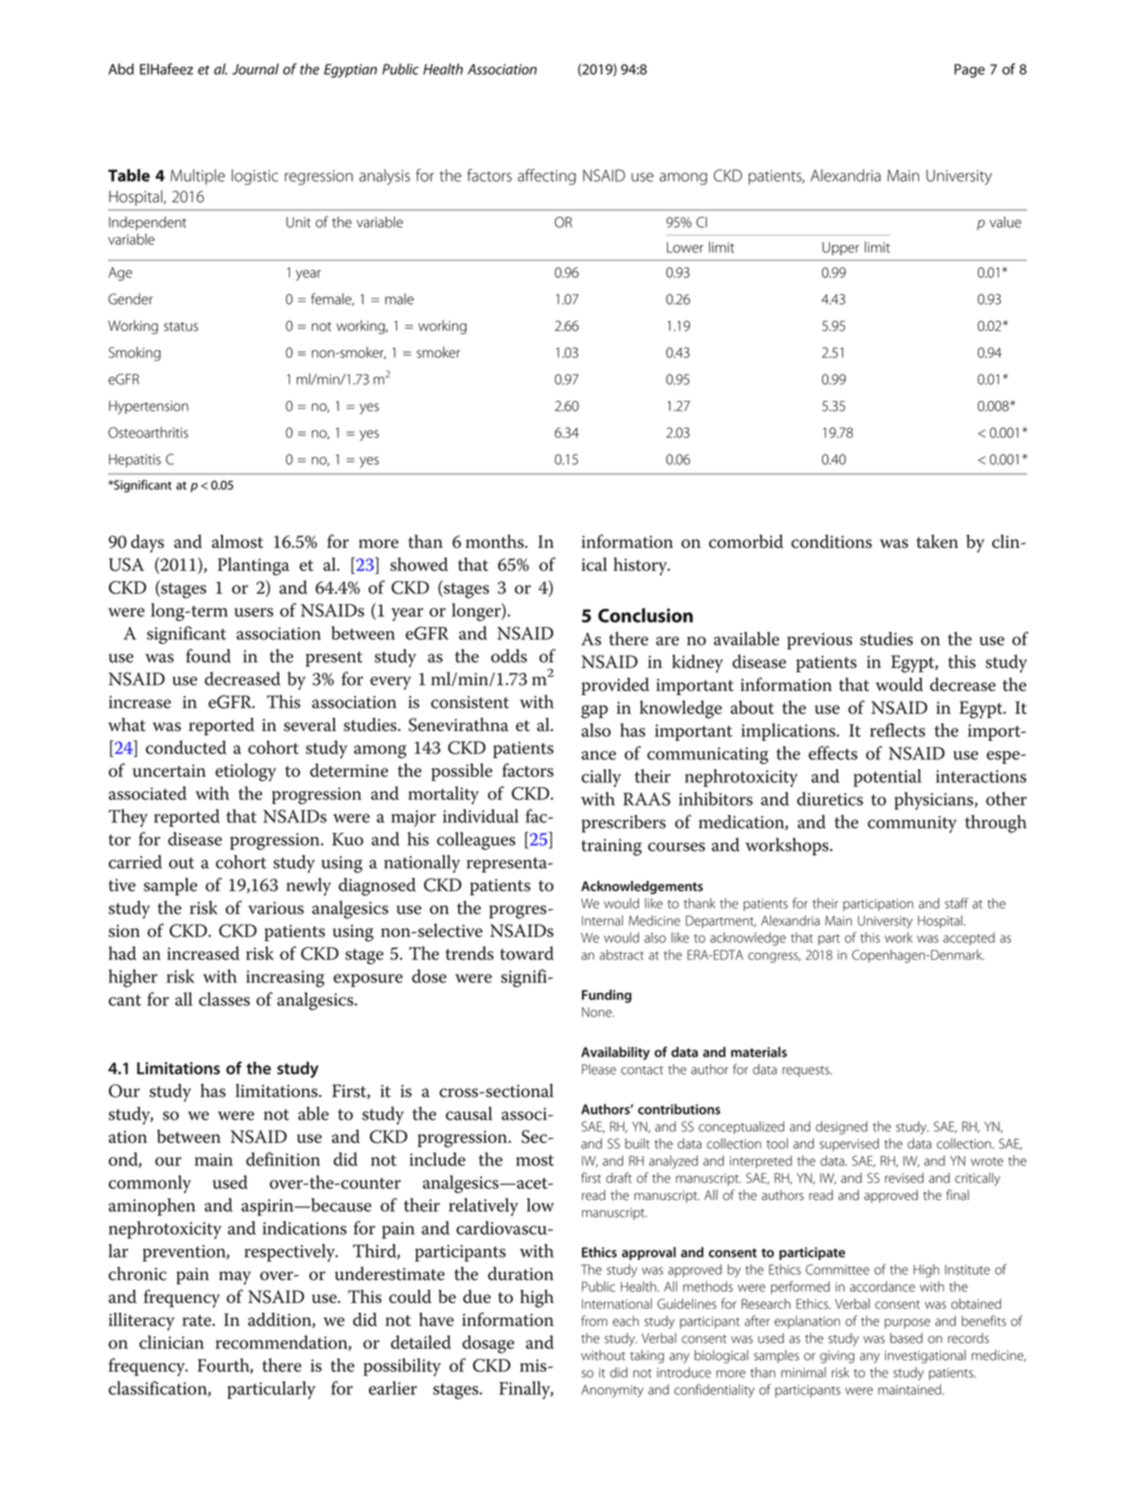  What do you see at coordinates (198, 1320) in the screenshot?
I see `rate` at bounding box center [198, 1320].
